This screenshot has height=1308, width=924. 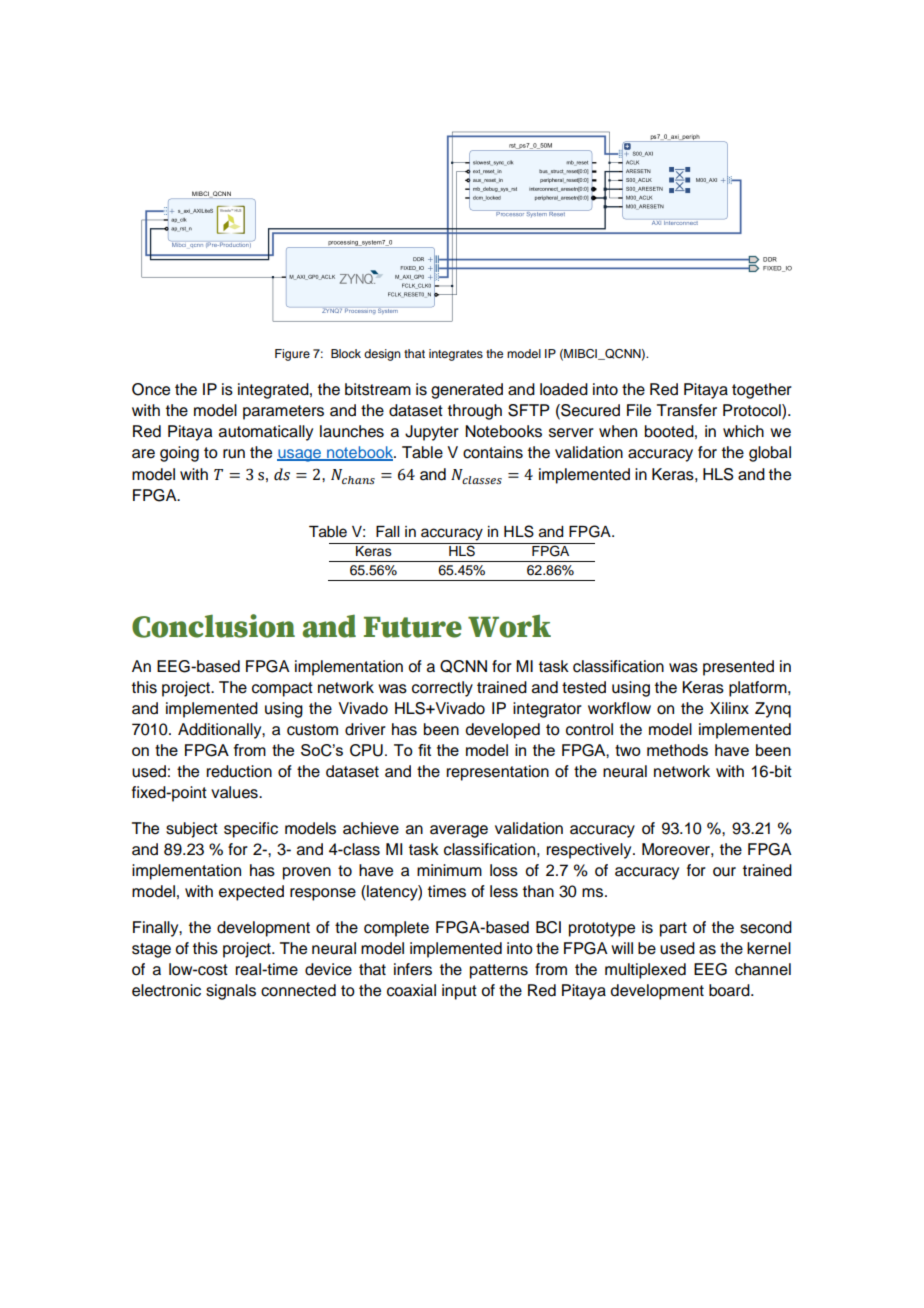 What do you see at coordinates (151, 389) in the screenshot?
I see `Once` at bounding box center [151, 389].
